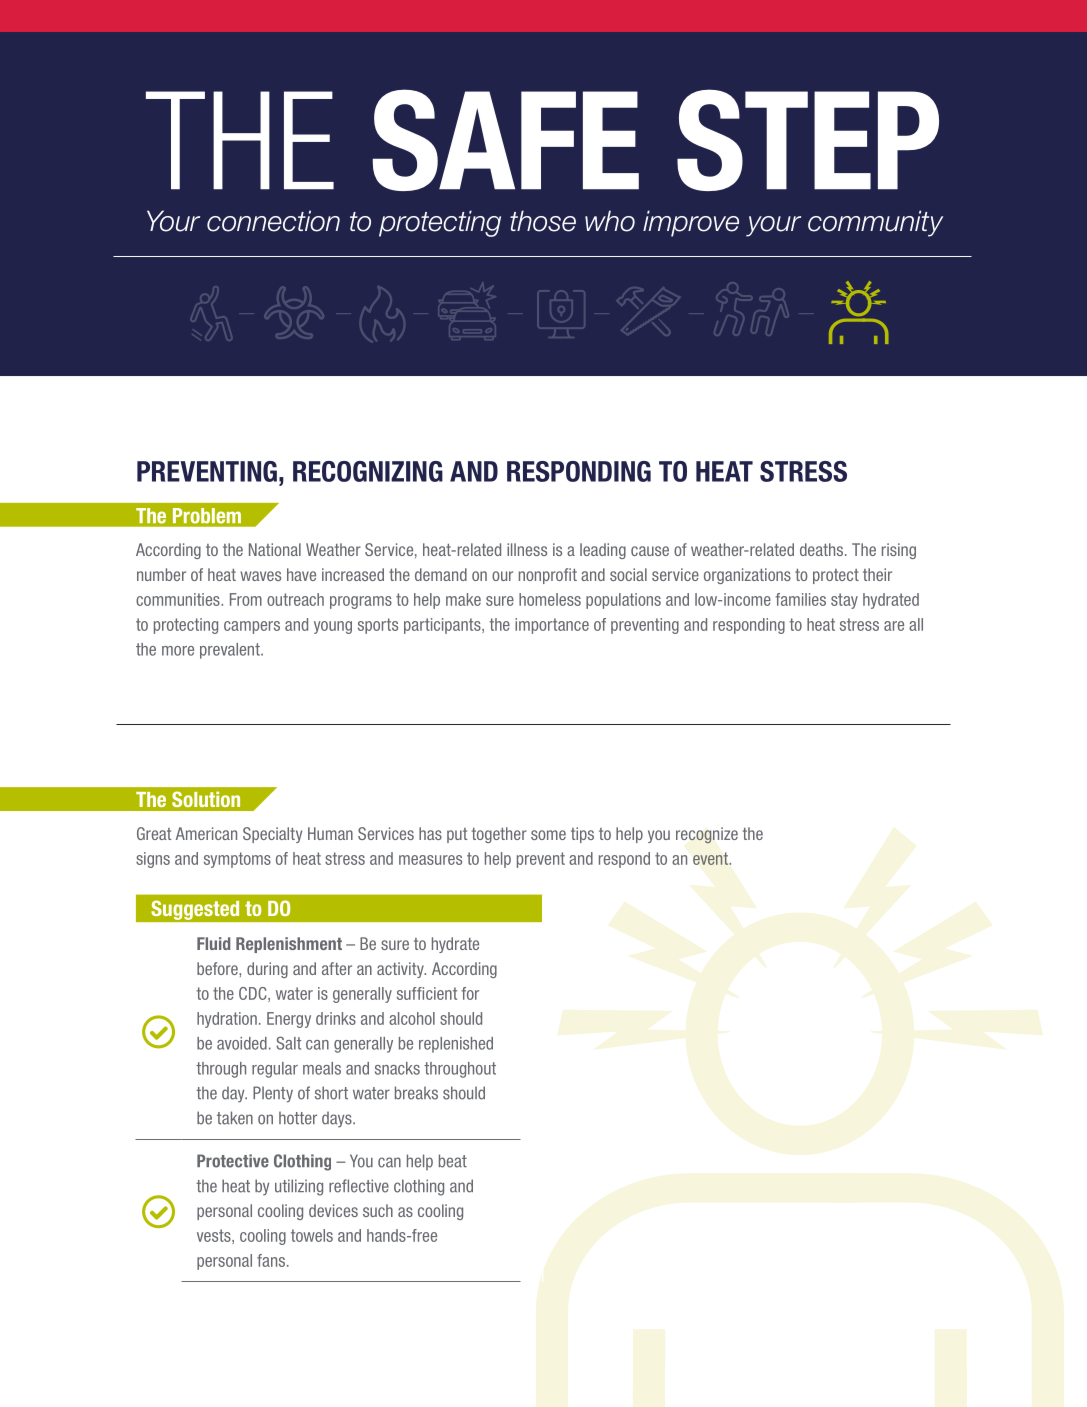  Describe the element at coordinates (456, 1045) in the page. I see `replenished` at that location.
